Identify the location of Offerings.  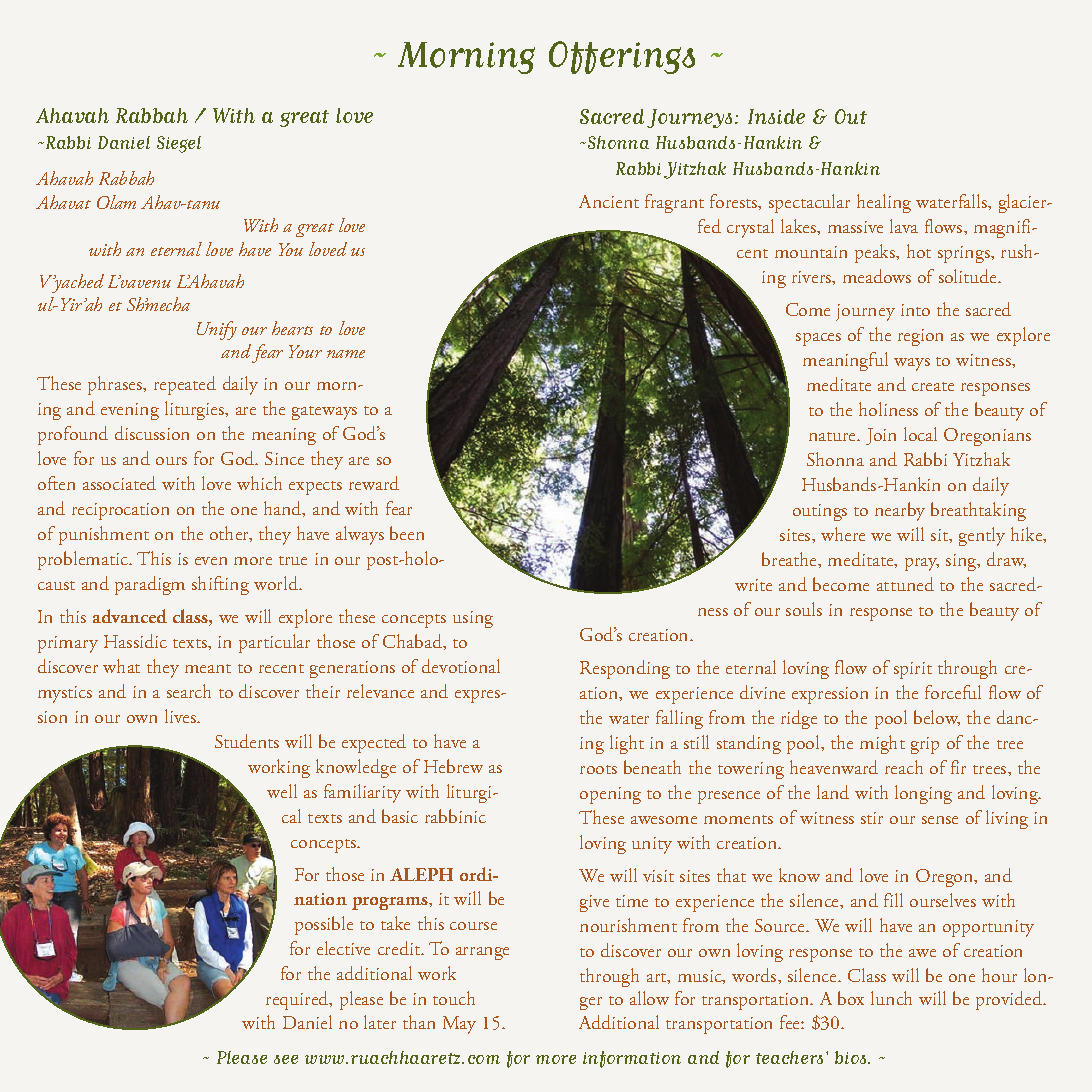
(622, 57).
